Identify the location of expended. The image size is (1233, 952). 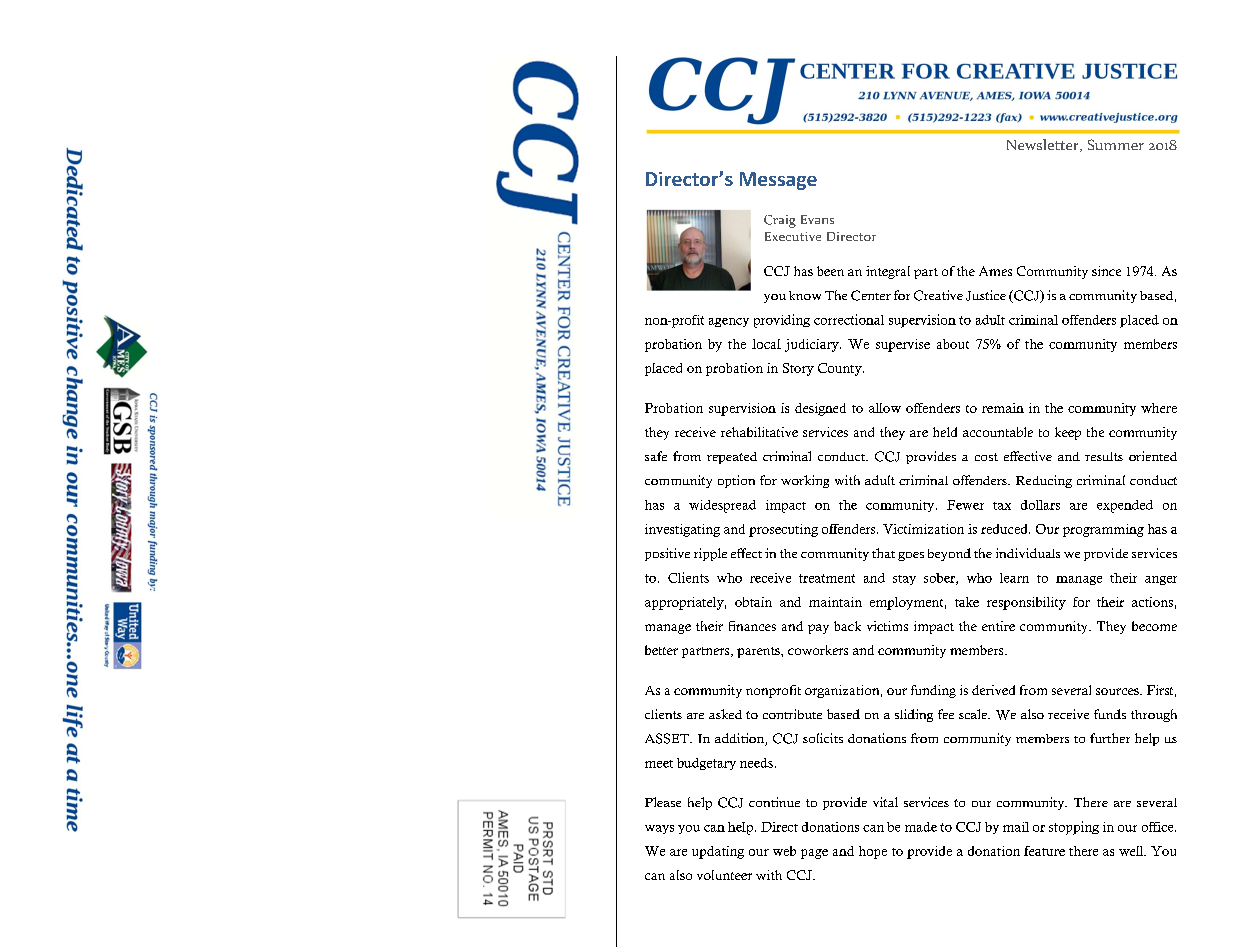
(1125, 506).
